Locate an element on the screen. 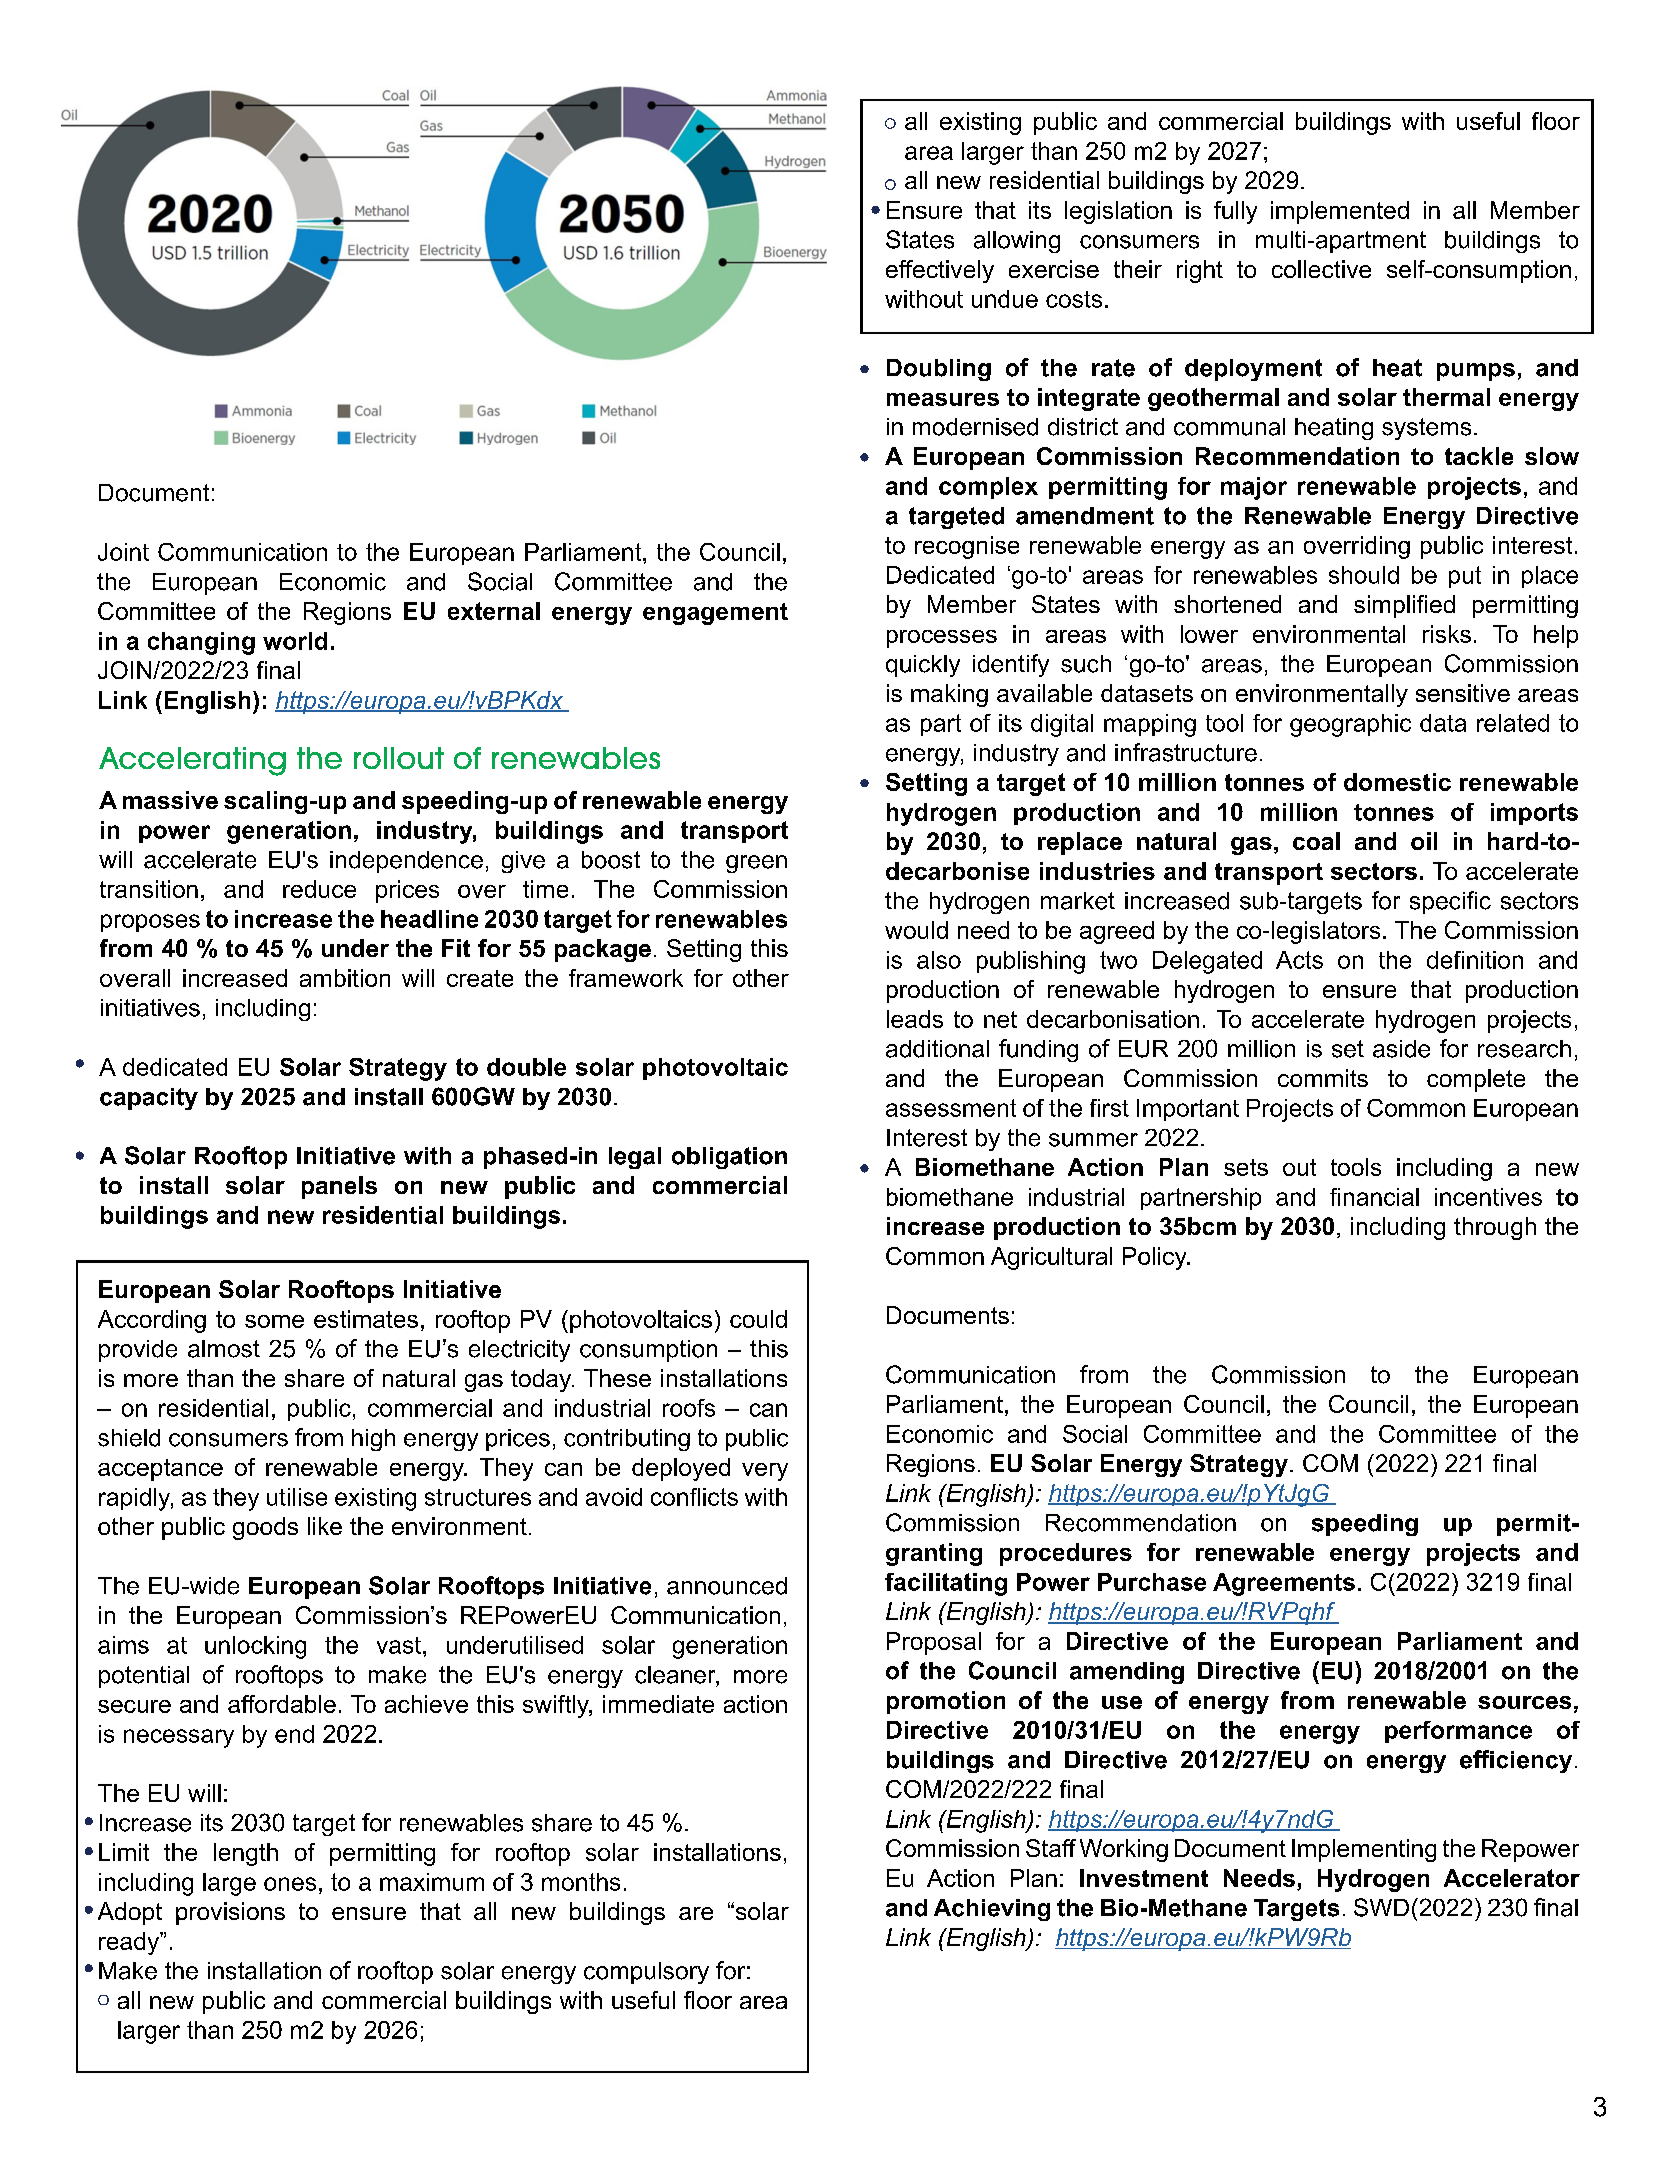  assessment is located at coordinates (951, 1108).
